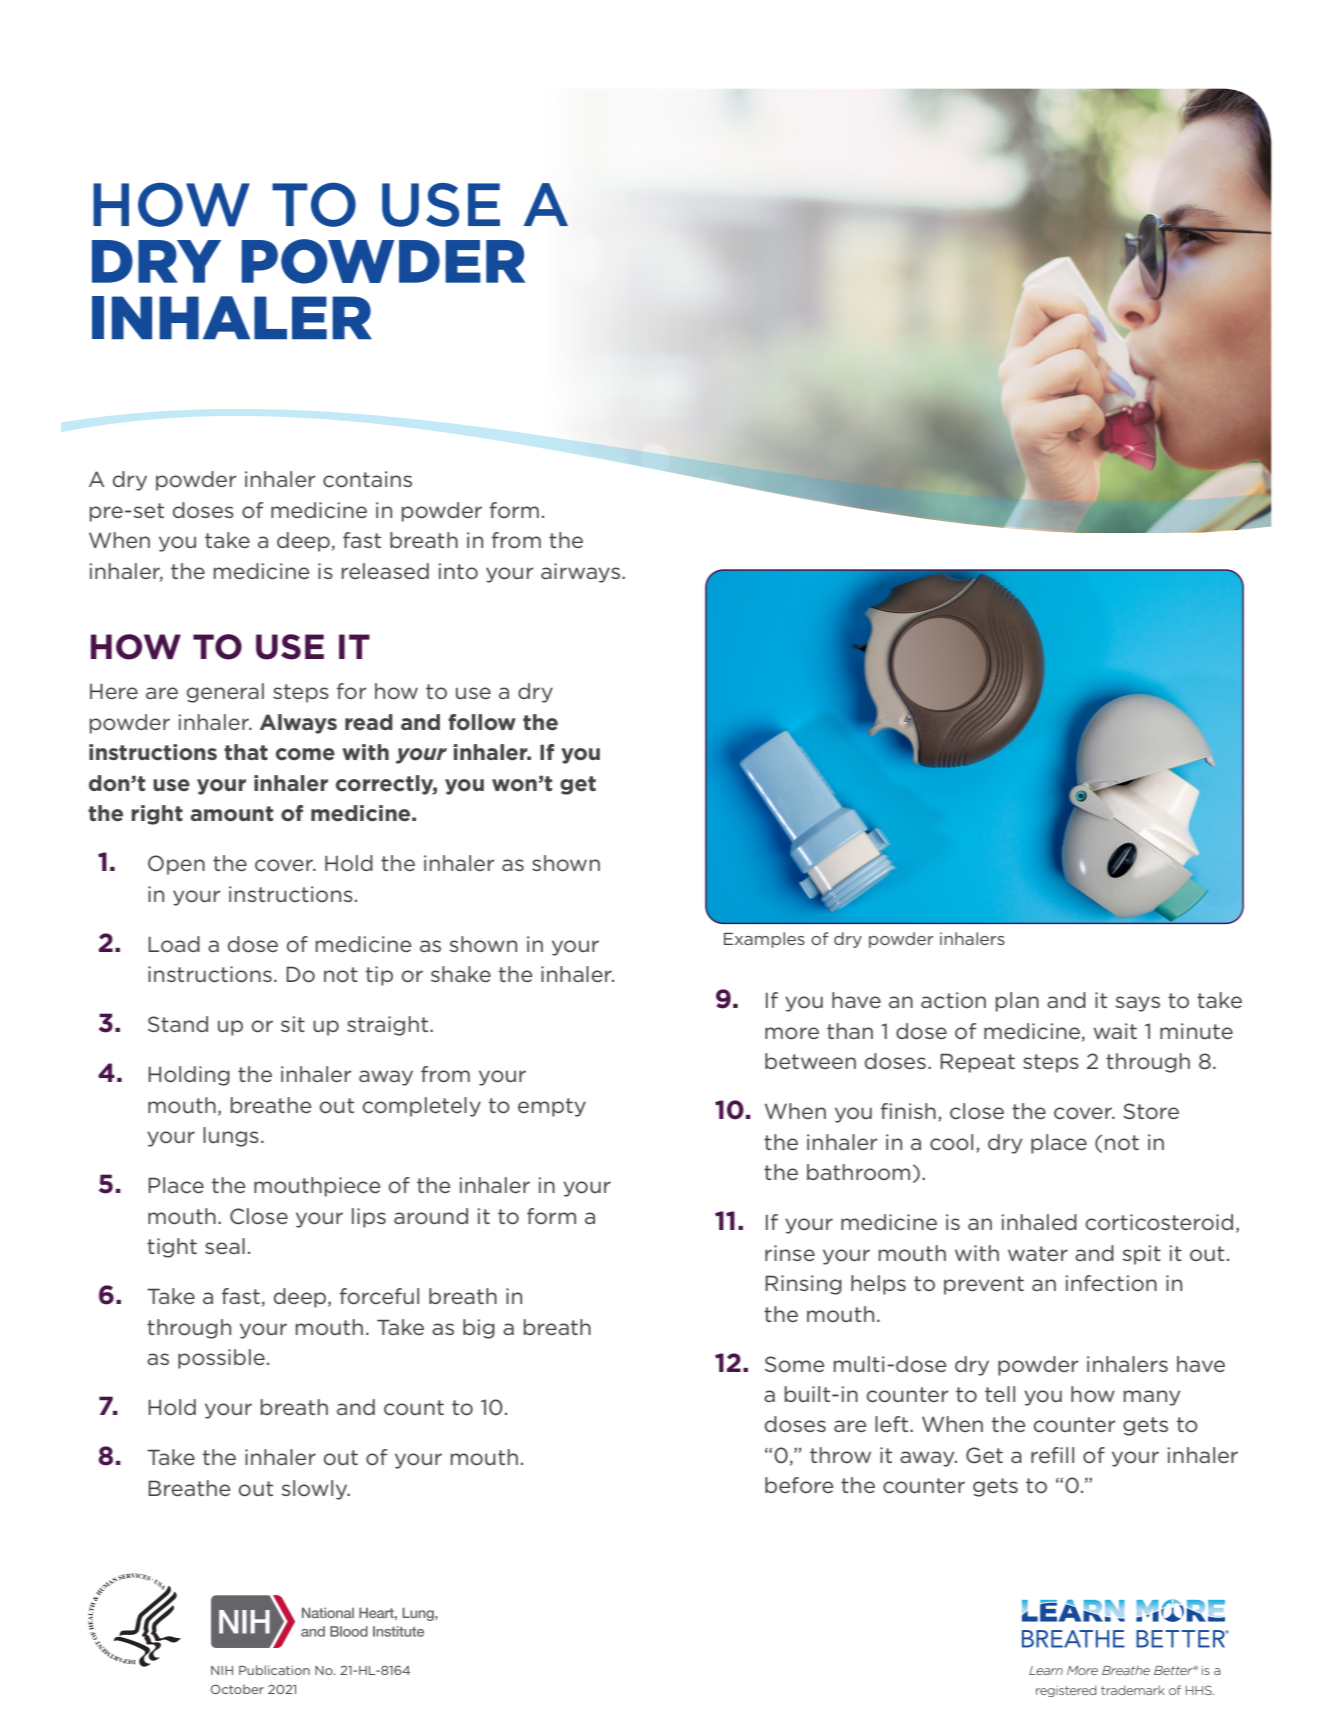 This document has width=1332, height=1723. Describe the element at coordinates (1151, 1111) in the document. I see `Store` at that location.
